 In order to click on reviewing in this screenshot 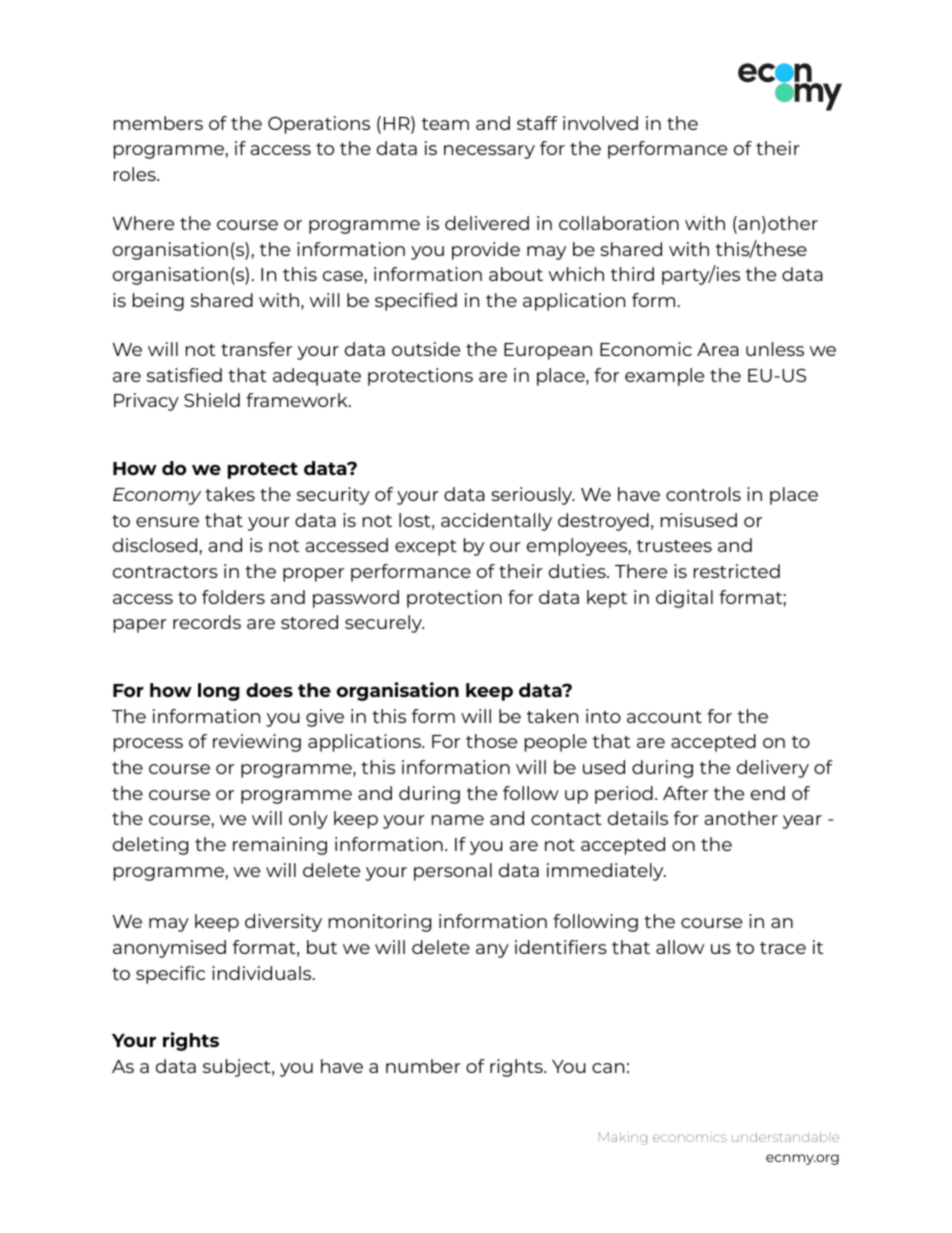, I will do `click(257, 743)`.
